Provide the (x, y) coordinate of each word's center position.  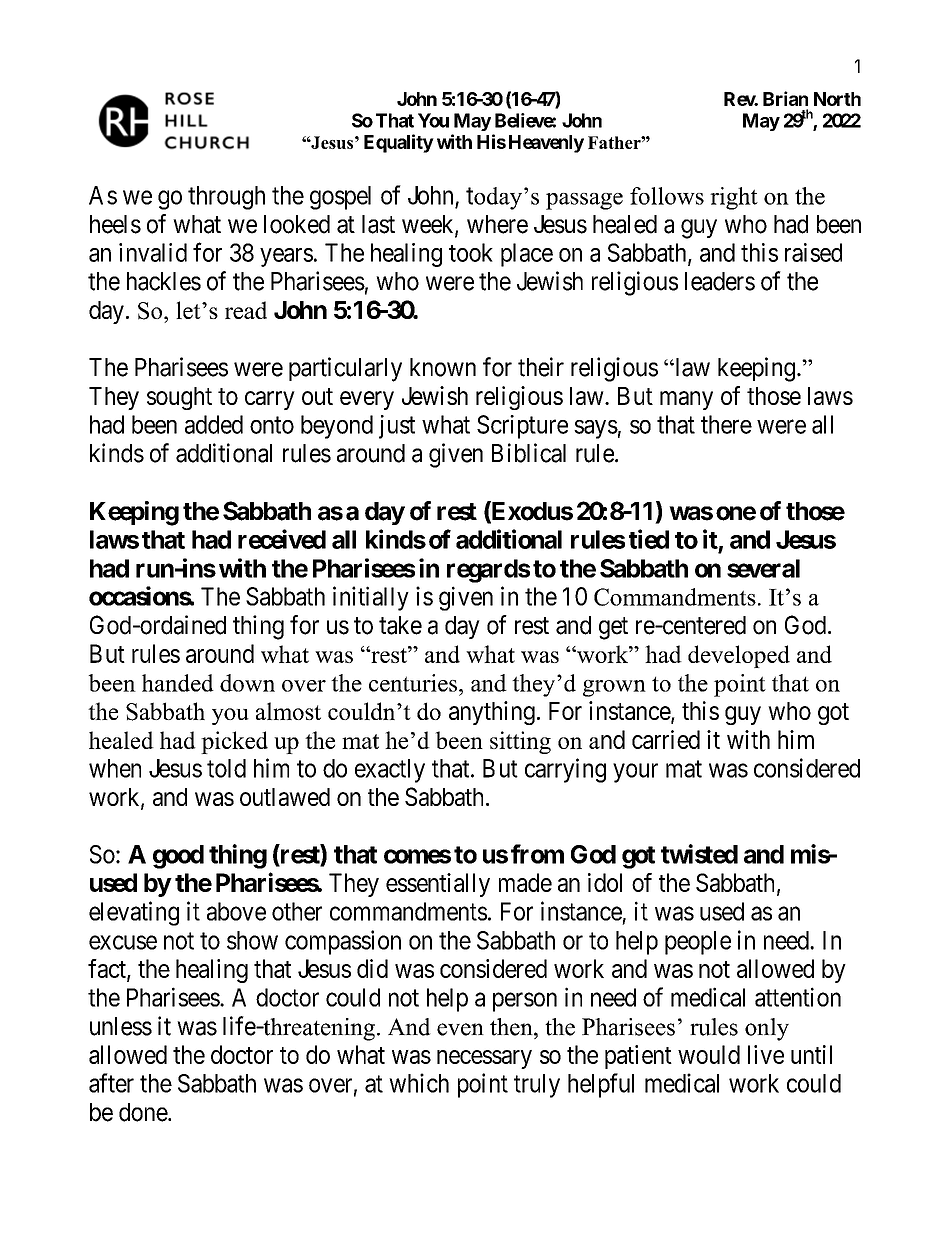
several (763, 568)
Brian (785, 98)
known (443, 367)
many (686, 400)
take (400, 625)
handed (178, 683)
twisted (699, 854)
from (537, 854)
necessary (484, 1059)
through (226, 198)
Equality (399, 143)
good (178, 857)
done (144, 1112)
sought (179, 398)
